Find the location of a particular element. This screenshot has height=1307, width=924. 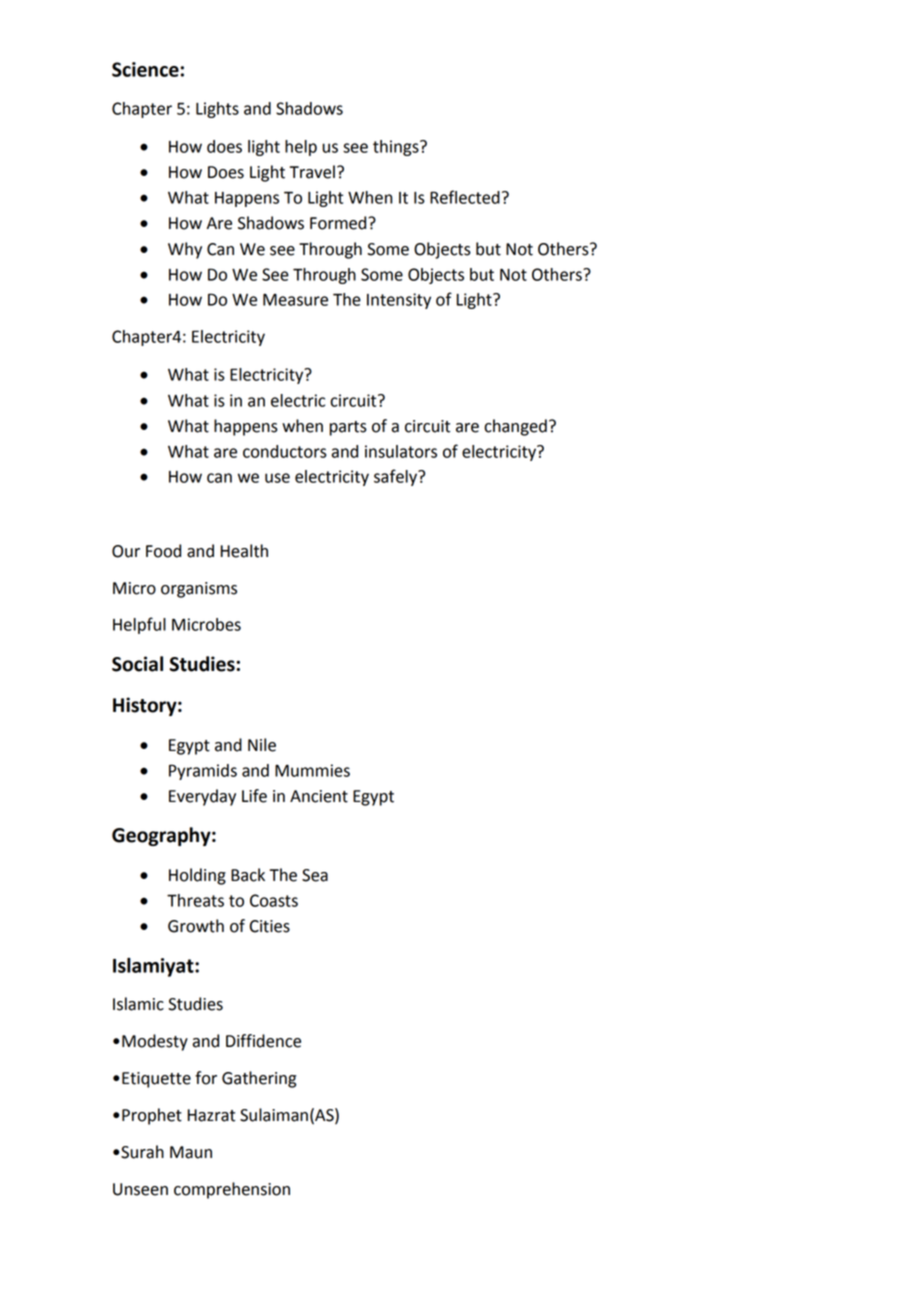

parts is located at coordinates (348, 428).
